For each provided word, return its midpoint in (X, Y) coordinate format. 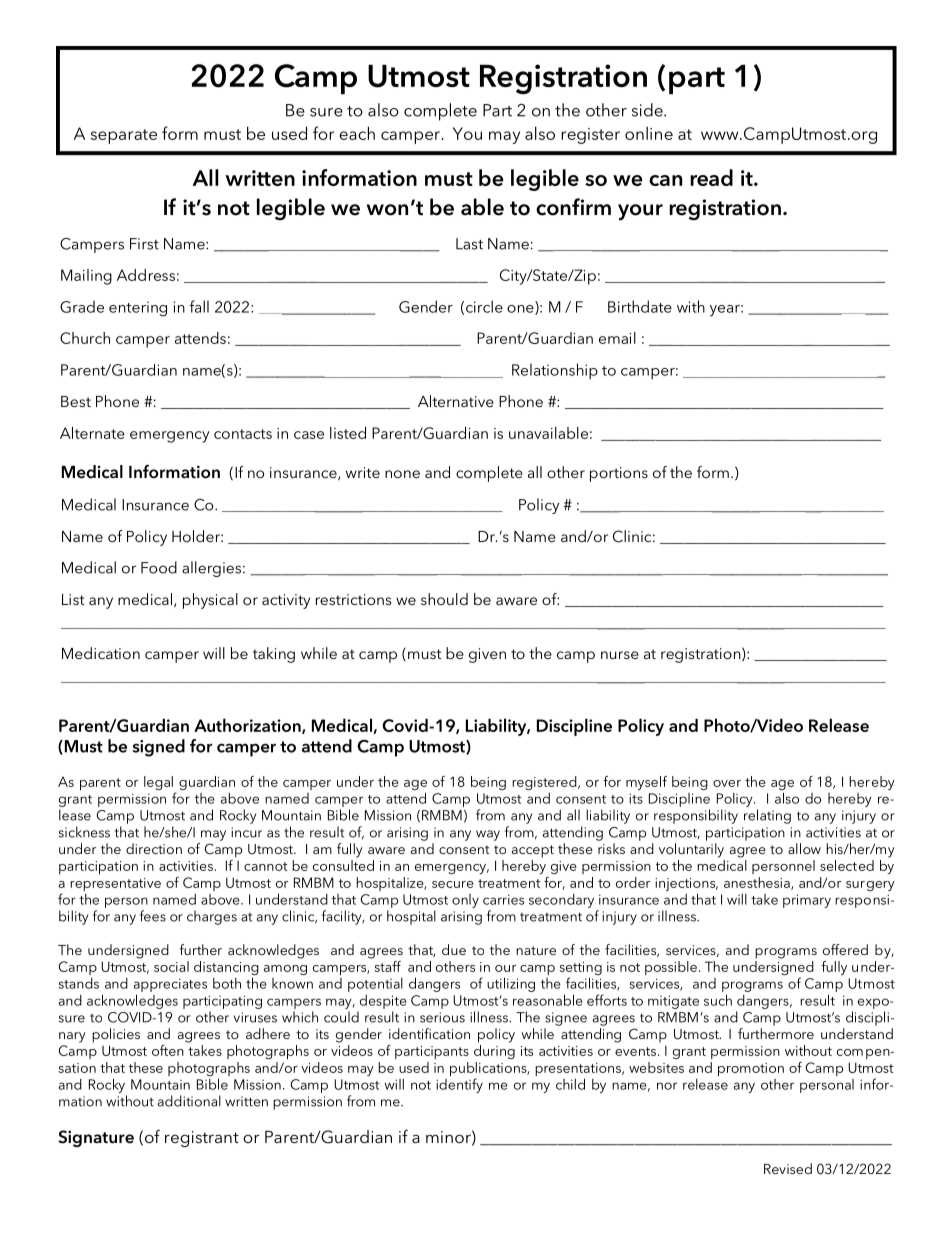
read (712, 177)
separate (124, 136)
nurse (620, 655)
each (357, 133)
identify (459, 1085)
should (444, 599)
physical (210, 601)
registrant (202, 1139)
